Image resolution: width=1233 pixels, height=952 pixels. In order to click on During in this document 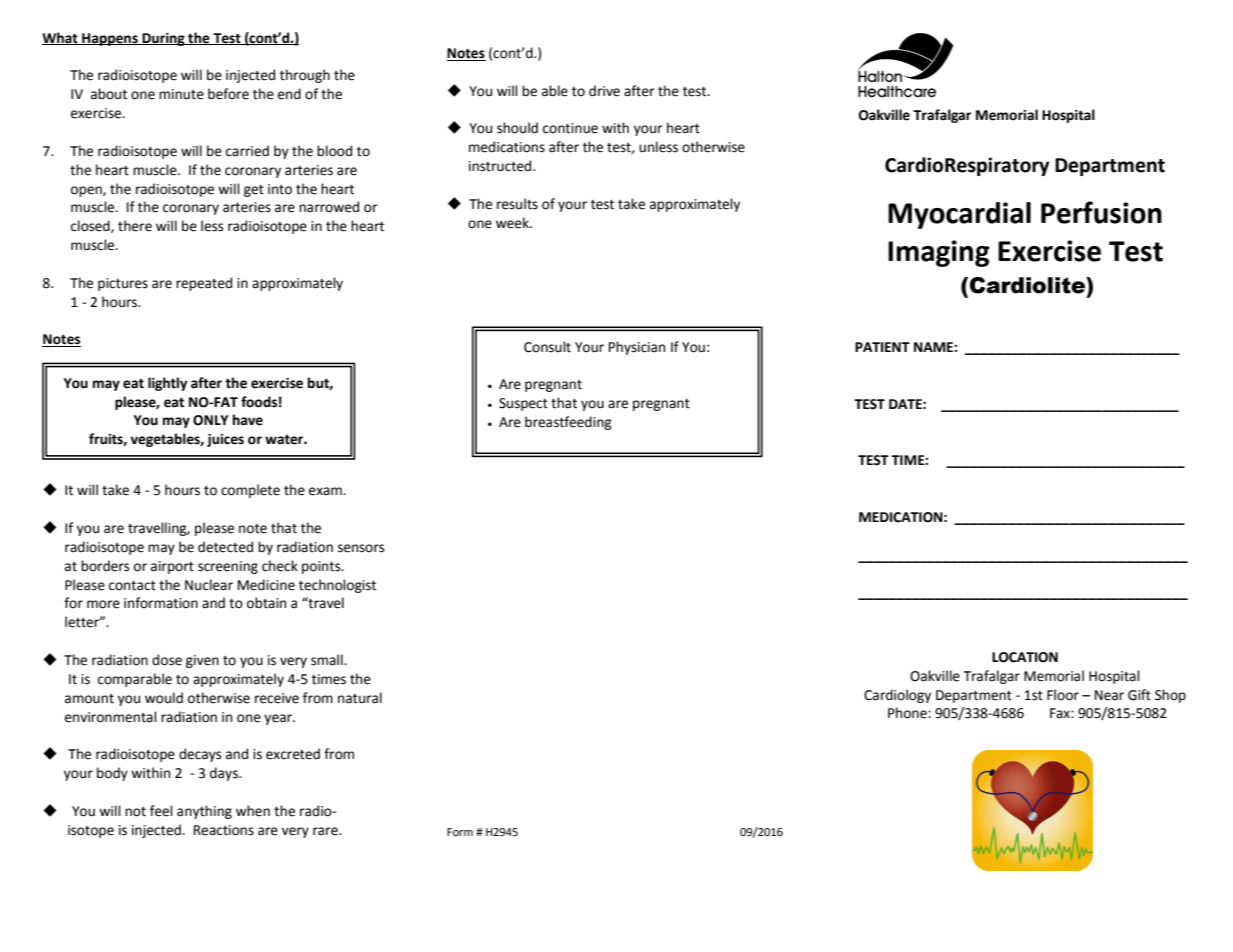, I will do `click(163, 39)`.
